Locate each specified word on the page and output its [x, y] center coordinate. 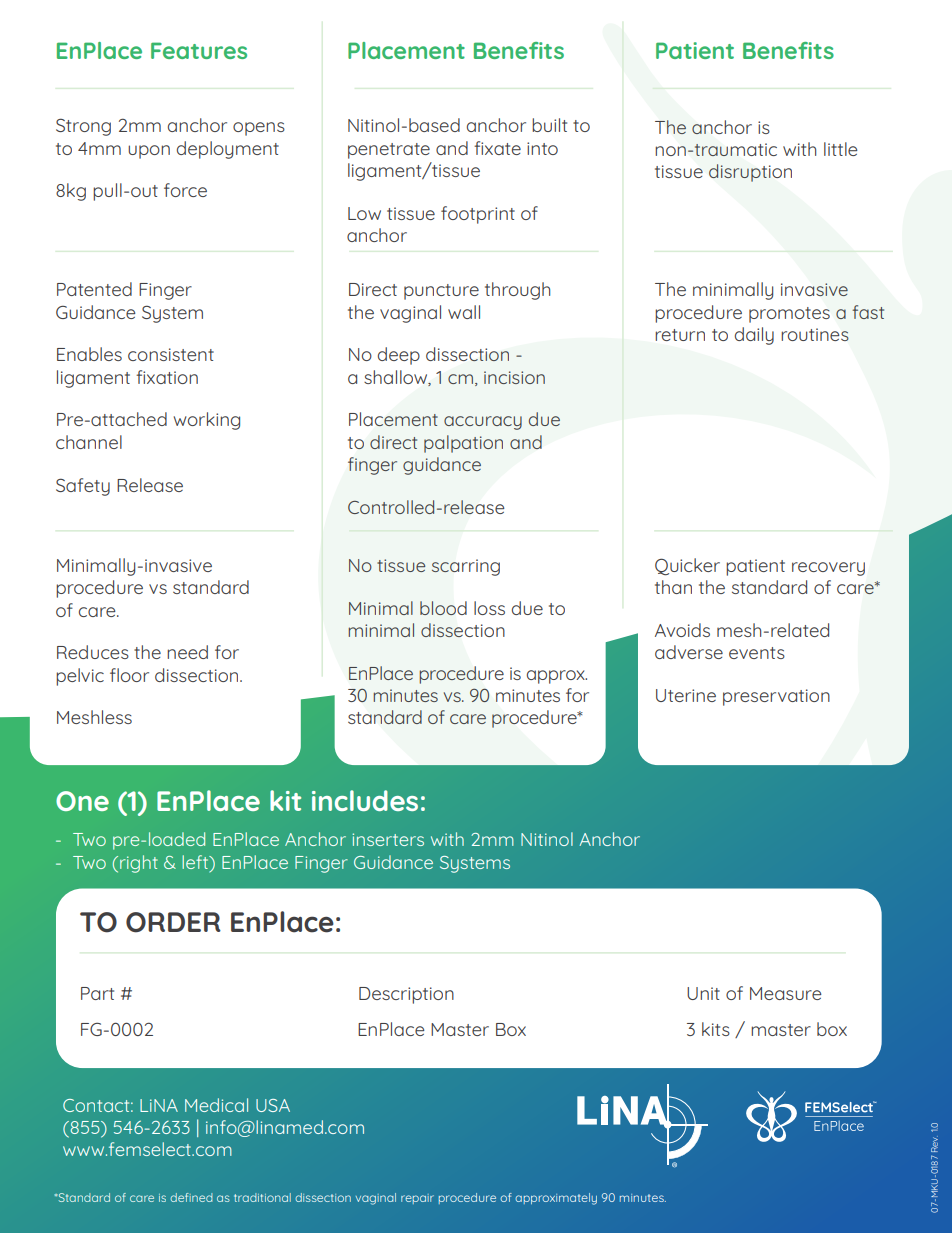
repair [417, 1199]
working [207, 421]
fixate [497, 148]
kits [716, 1029]
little [841, 149]
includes [365, 800]
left [196, 862]
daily [754, 336]
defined [191, 1197]
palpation [463, 444]
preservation [776, 697]
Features [199, 50]
